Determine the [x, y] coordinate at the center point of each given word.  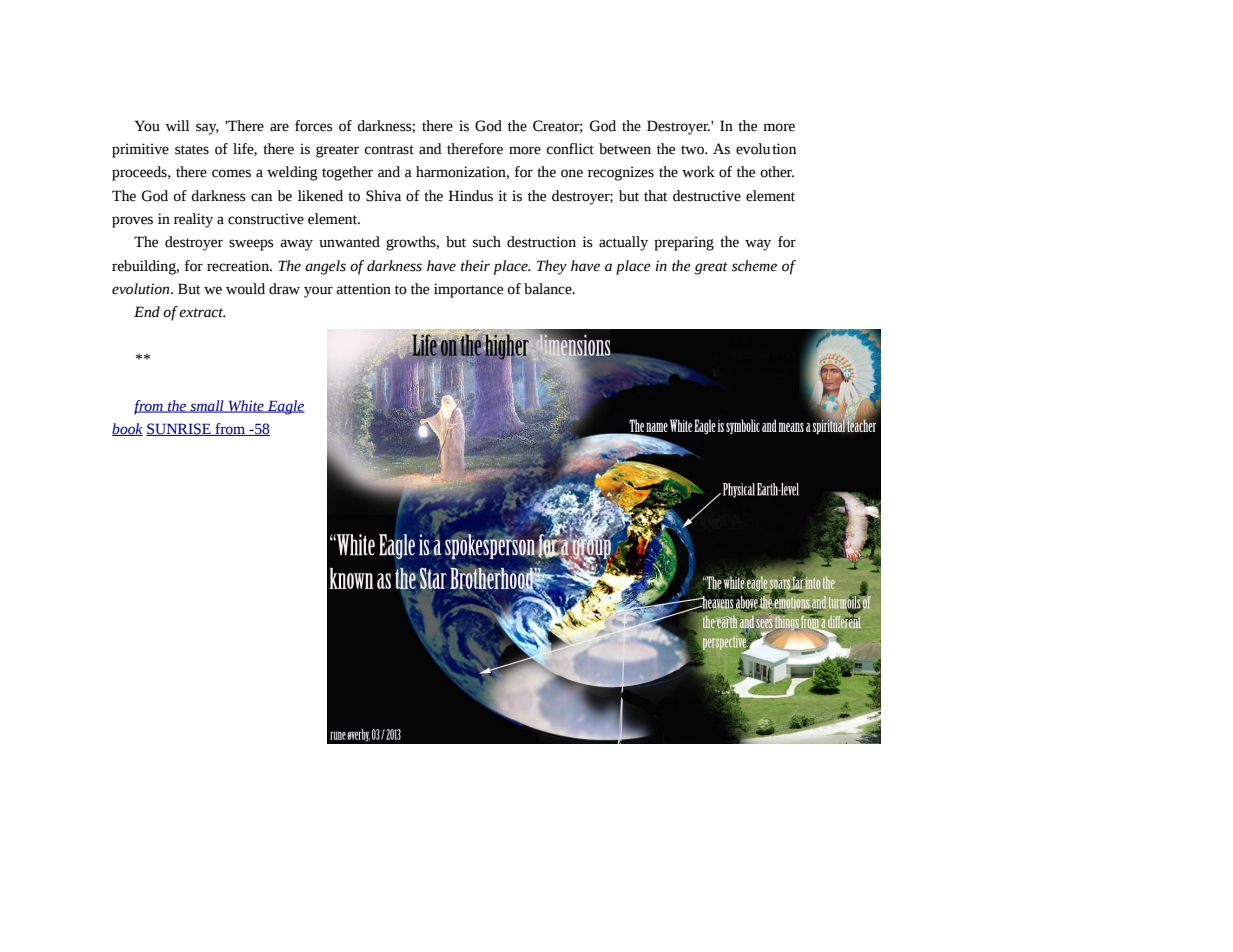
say [207, 129]
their [475, 266]
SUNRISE [179, 429]
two [694, 150]
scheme [754, 266]
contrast [389, 150]
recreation [239, 266]
